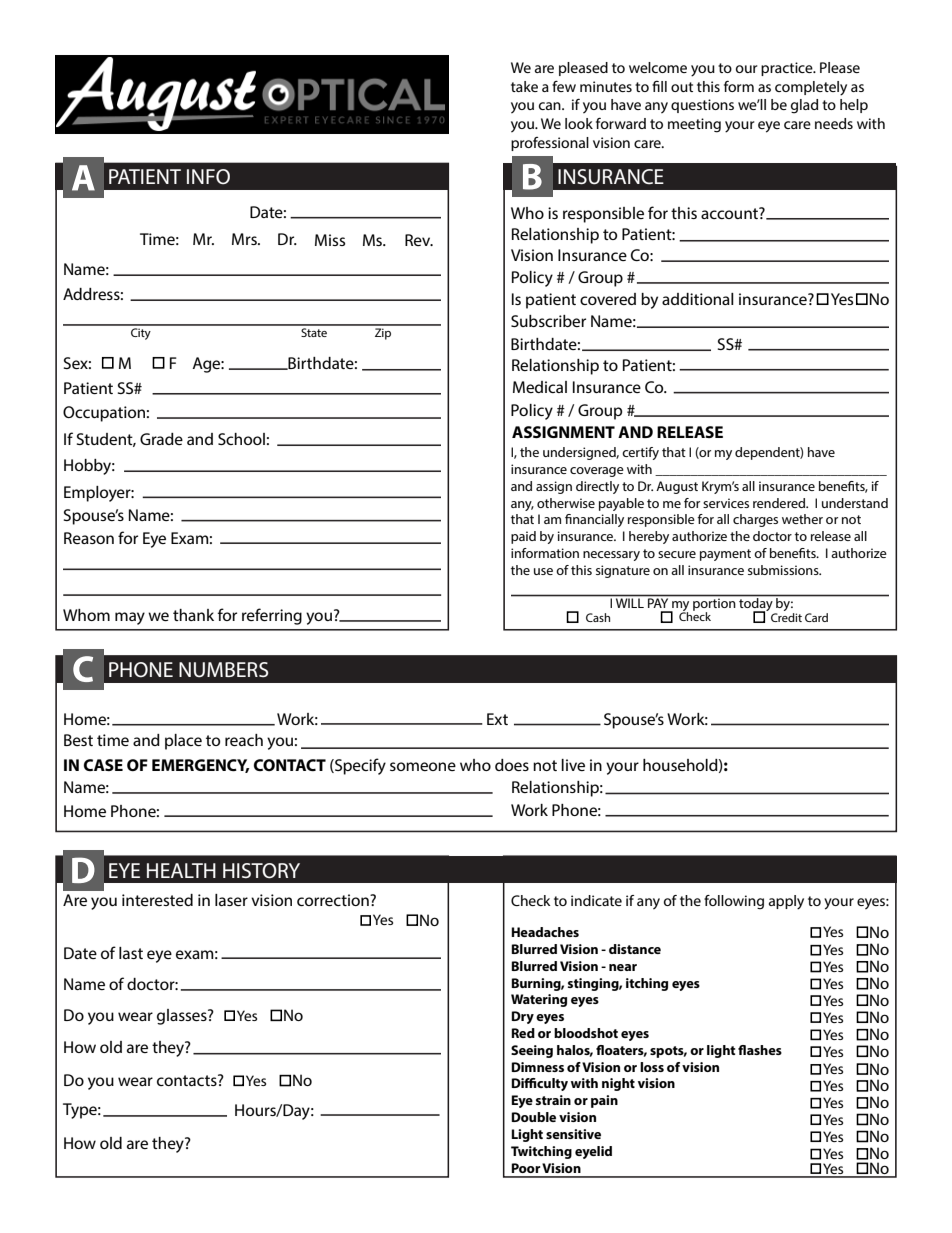 The width and height of the screenshot is (952, 1233). I want to click on glad, so click(804, 106).
